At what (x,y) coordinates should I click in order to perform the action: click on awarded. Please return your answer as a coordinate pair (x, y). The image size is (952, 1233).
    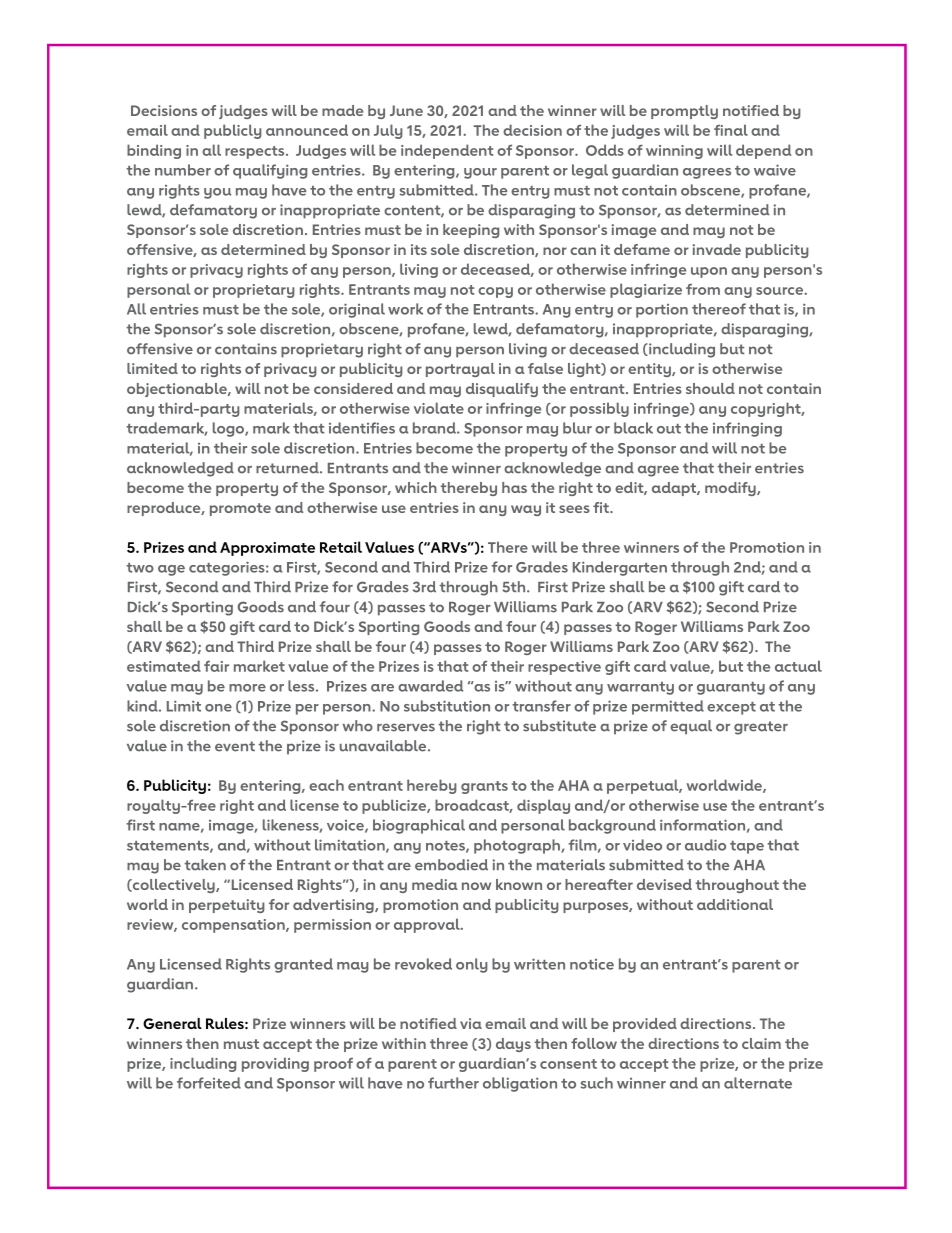
    Looking at the image, I should click on (430, 686).
